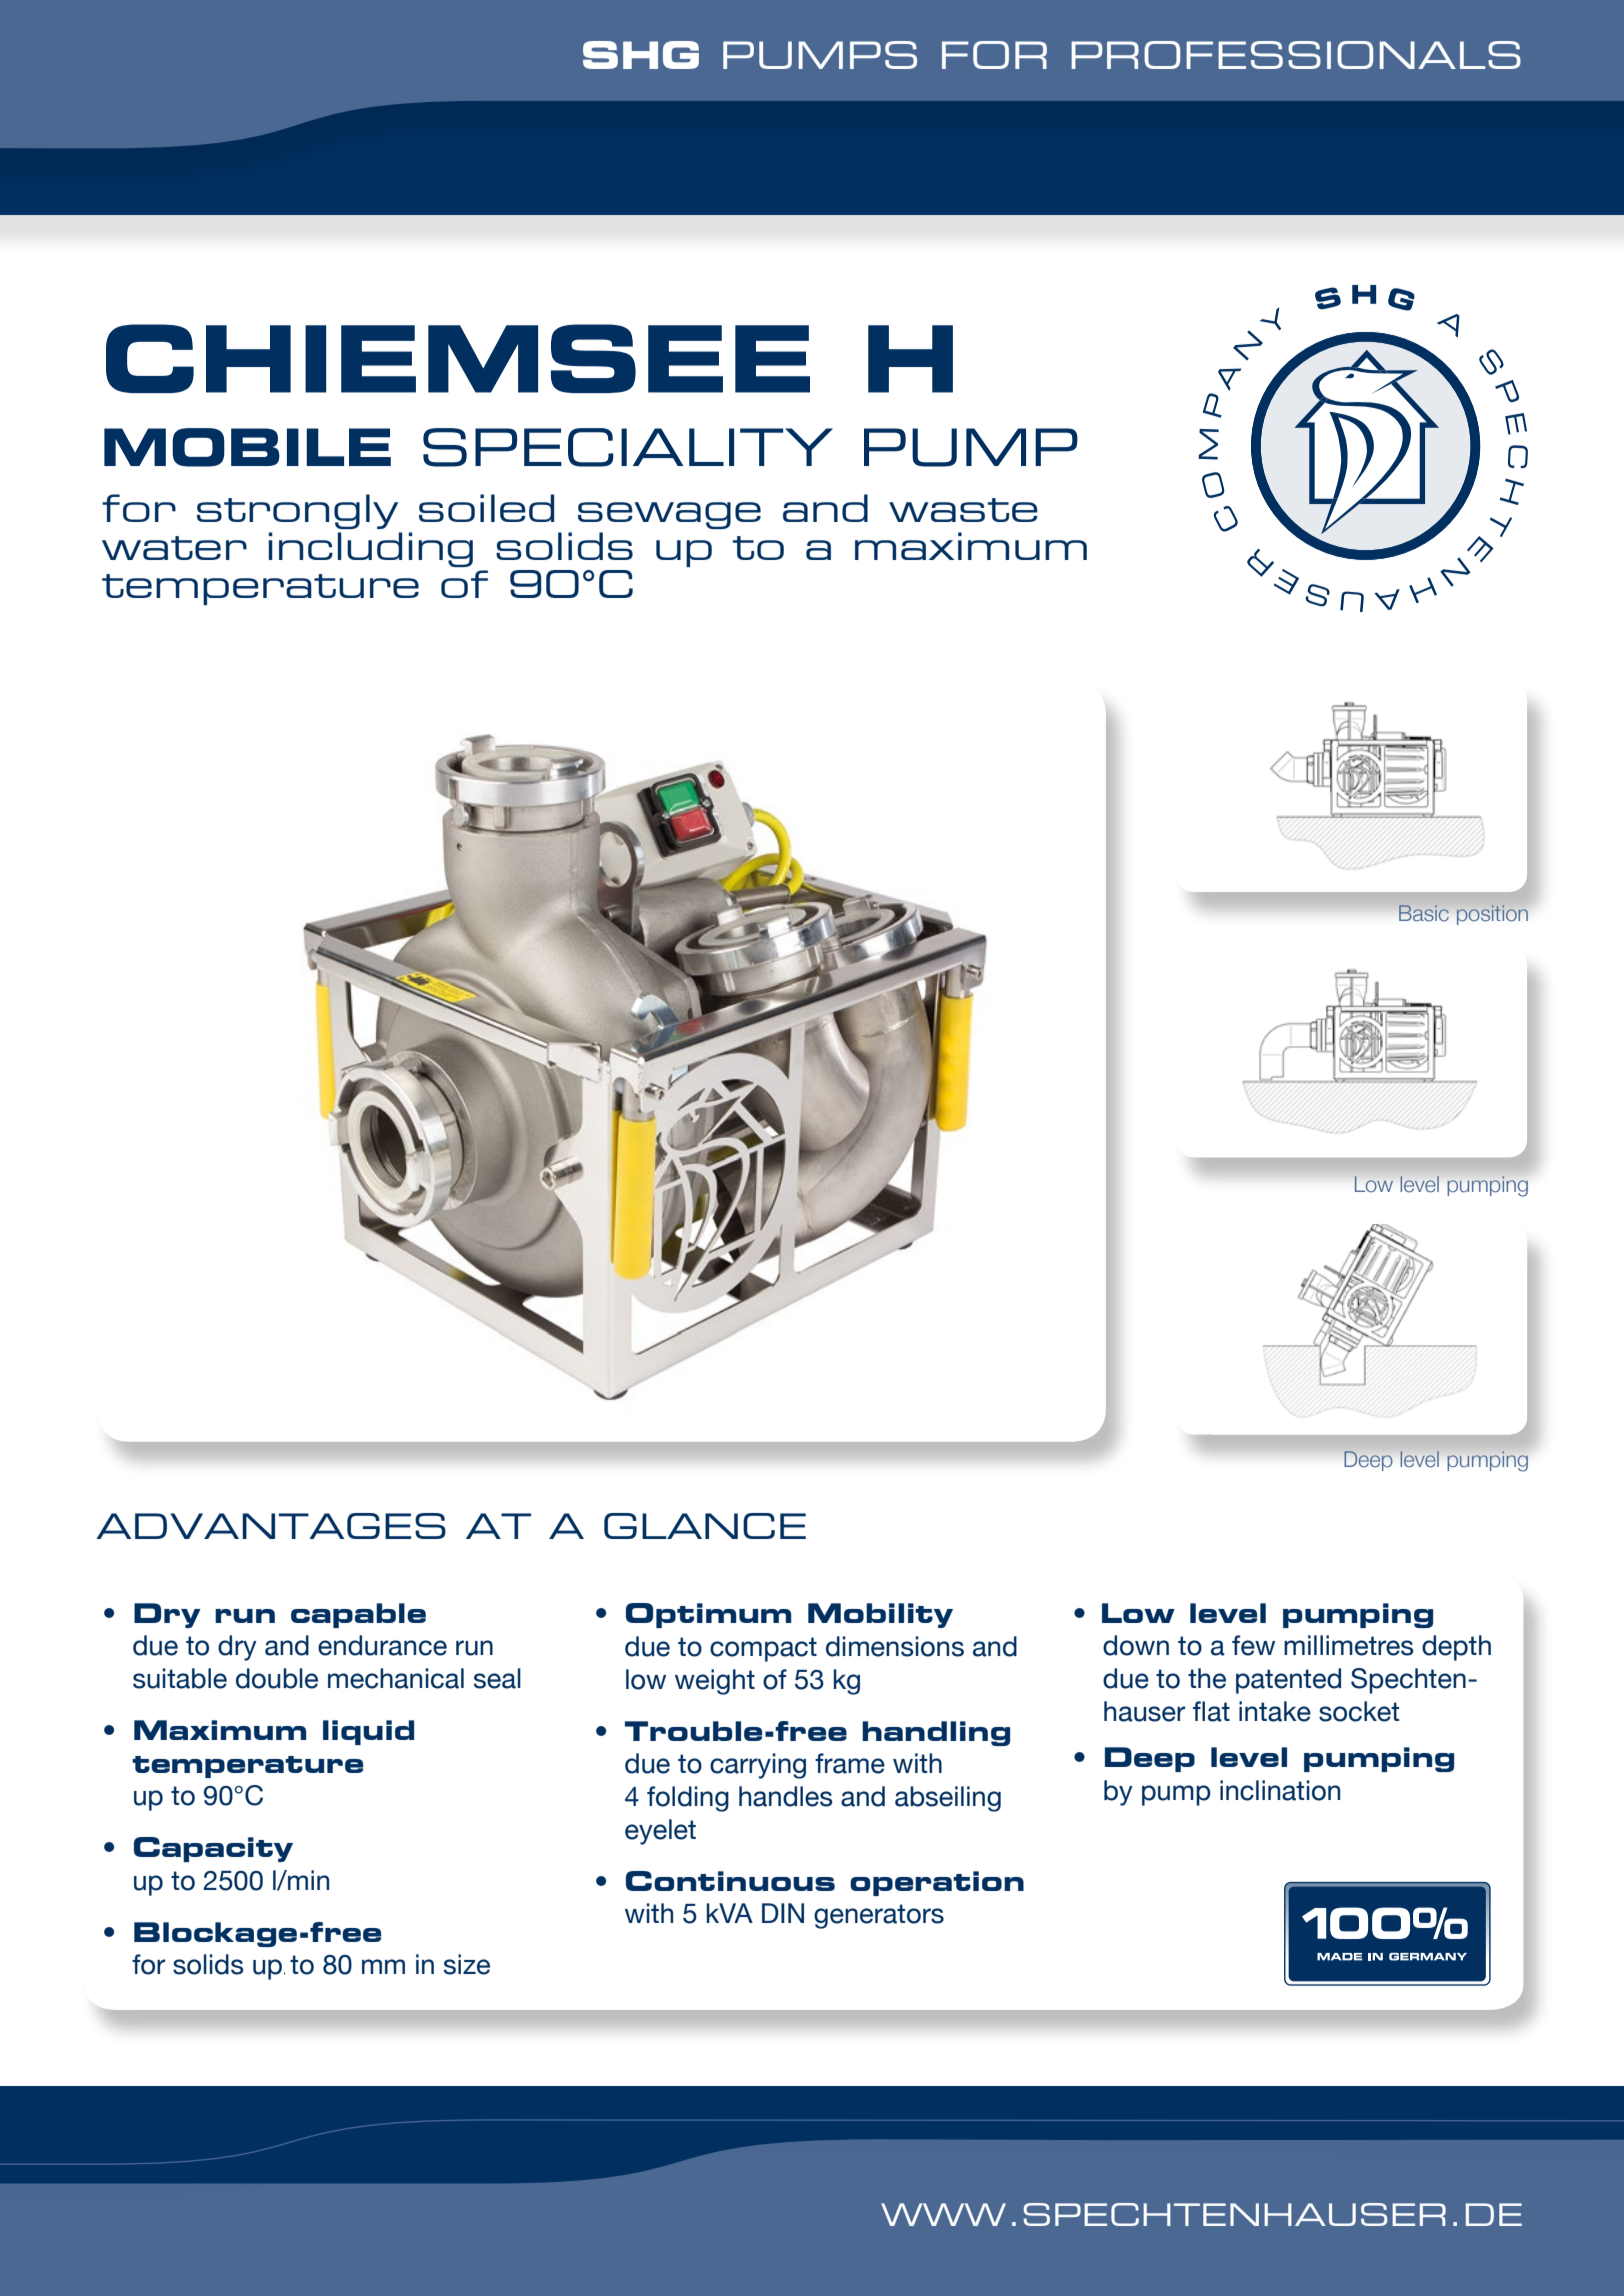  I want to click on Capacity, so click(213, 1849).
